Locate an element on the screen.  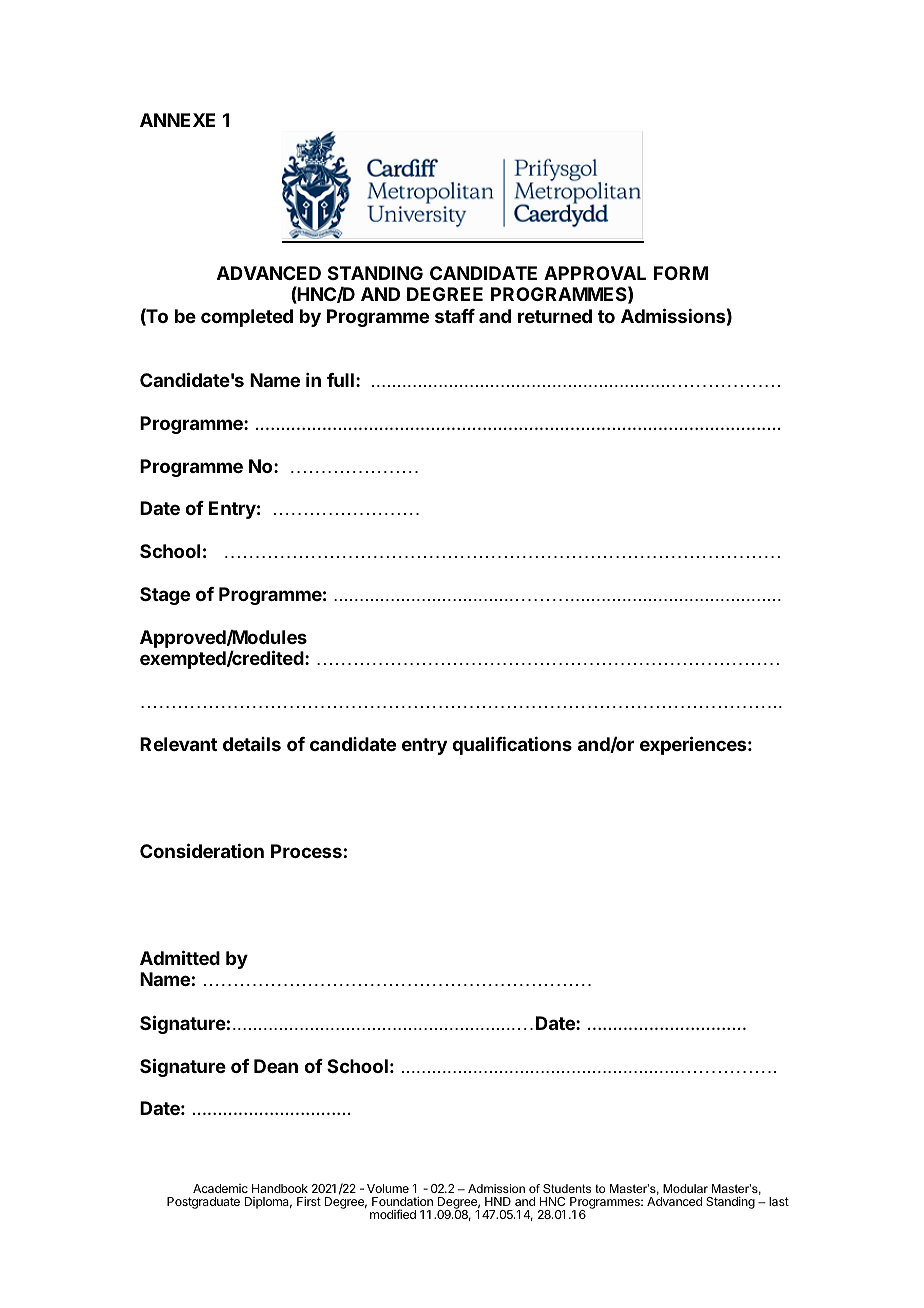
Academic is located at coordinates (220, 1188).
